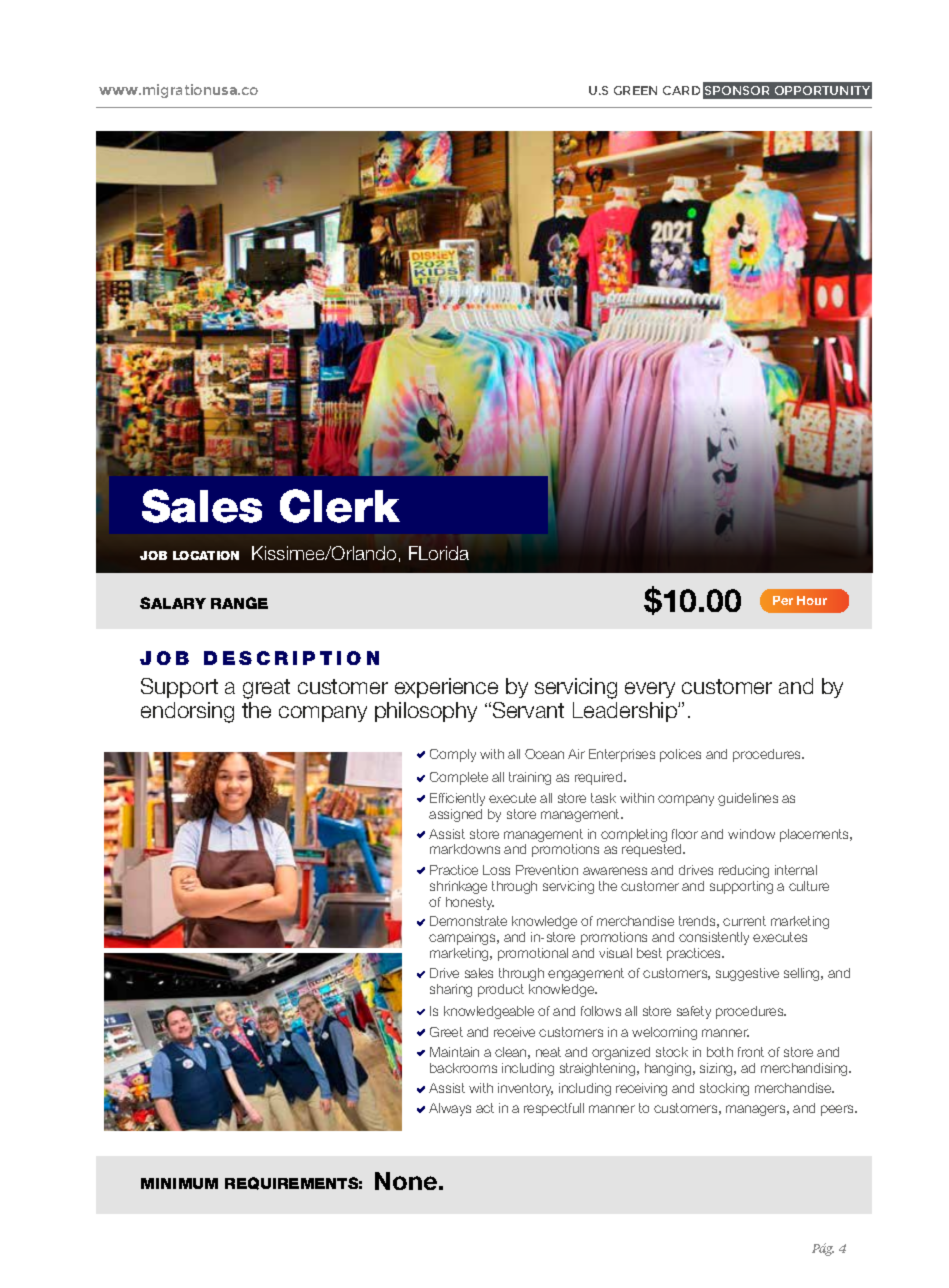 The width and height of the screenshot is (949, 1288). What do you see at coordinates (530, 778) in the screenshot?
I see `training` at bounding box center [530, 778].
